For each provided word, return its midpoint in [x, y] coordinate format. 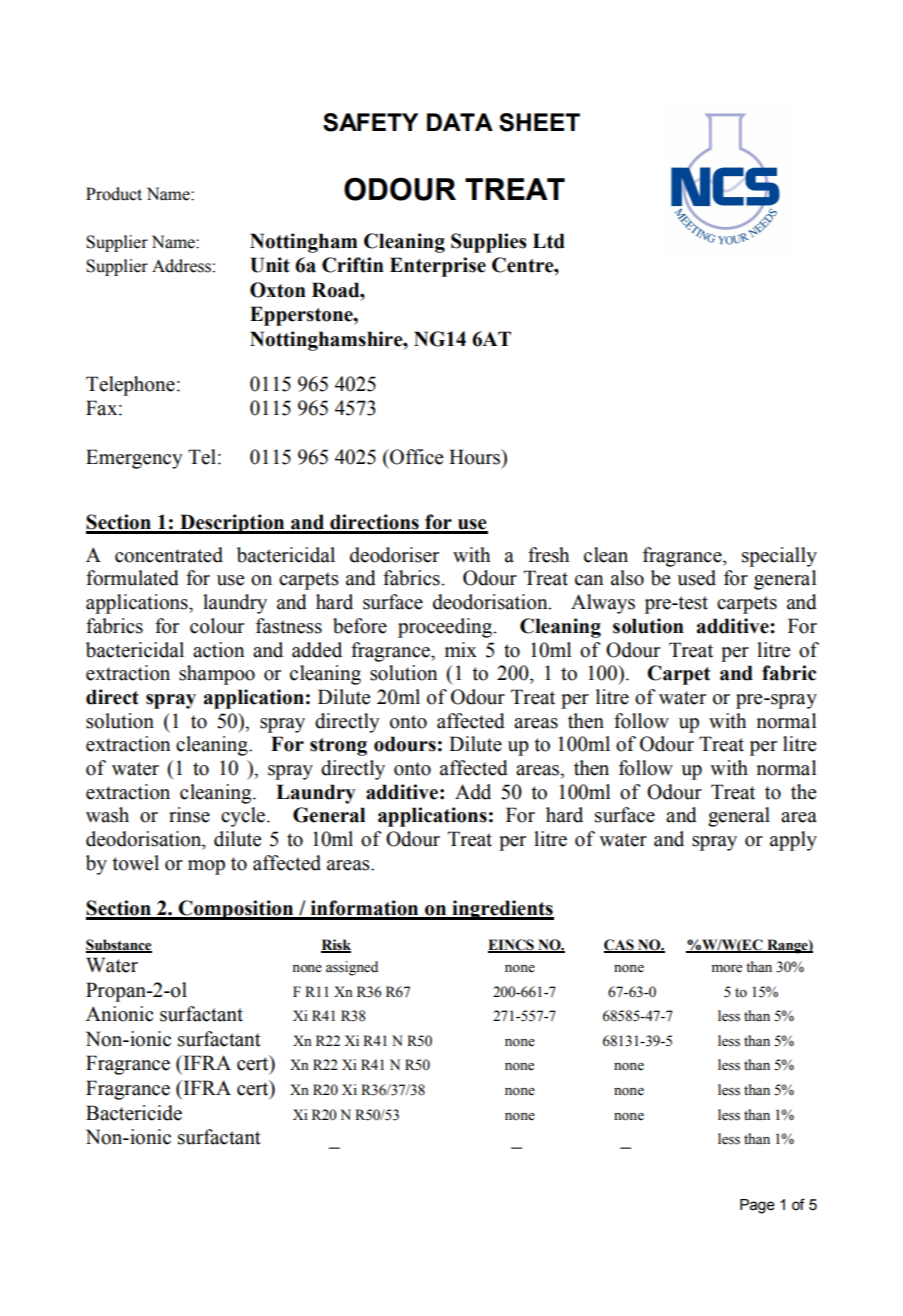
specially [779, 557]
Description [232, 524]
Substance [119, 946]
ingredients [502, 910]
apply [793, 841]
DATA [460, 122]
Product [114, 194]
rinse [189, 815]
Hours [476, 457]
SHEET [539, 122]
